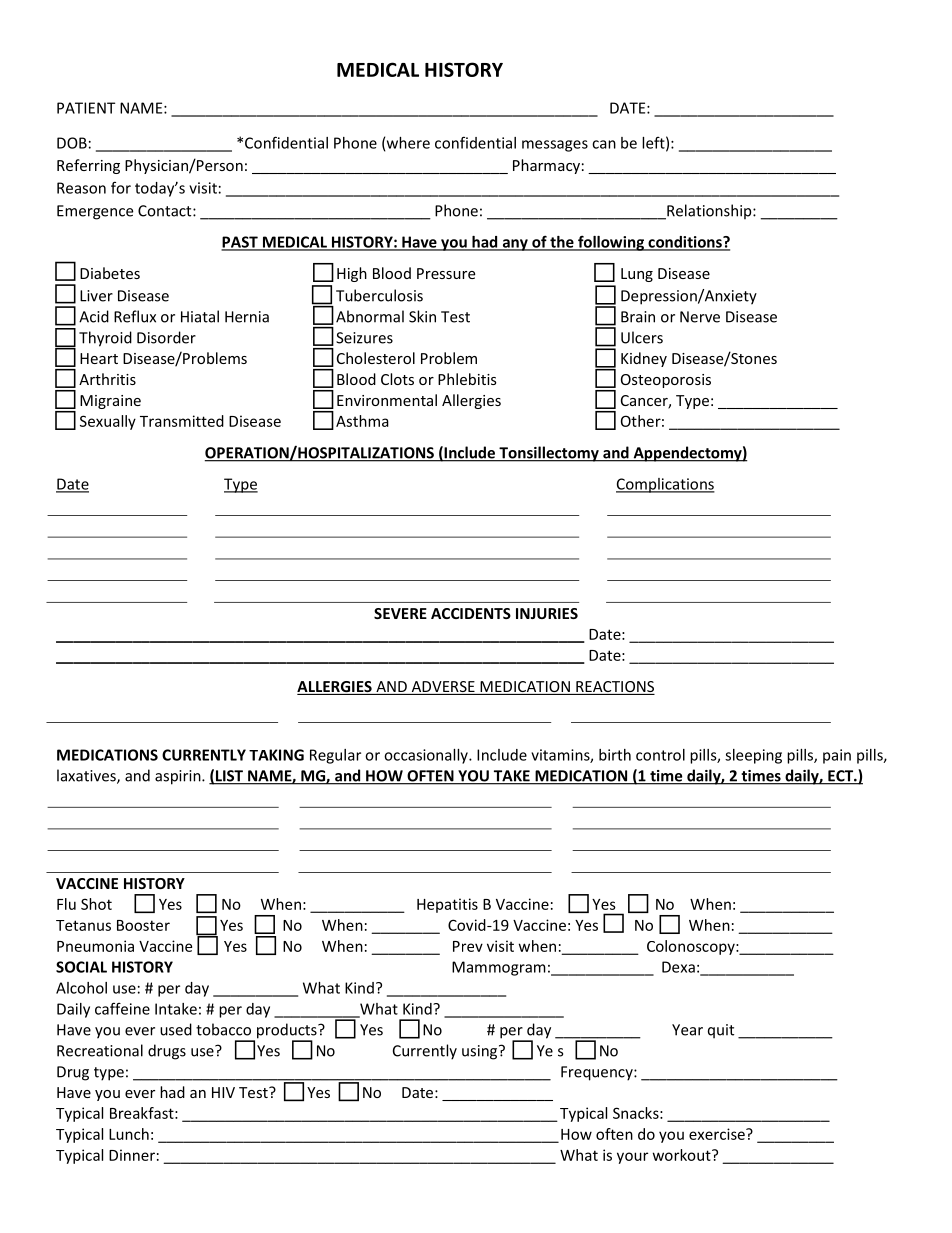 This document has width=952, height=1233. What do you see at coordinates (179, 777) in the document?
I see `aspirin` at bounding box center [179, 777].
